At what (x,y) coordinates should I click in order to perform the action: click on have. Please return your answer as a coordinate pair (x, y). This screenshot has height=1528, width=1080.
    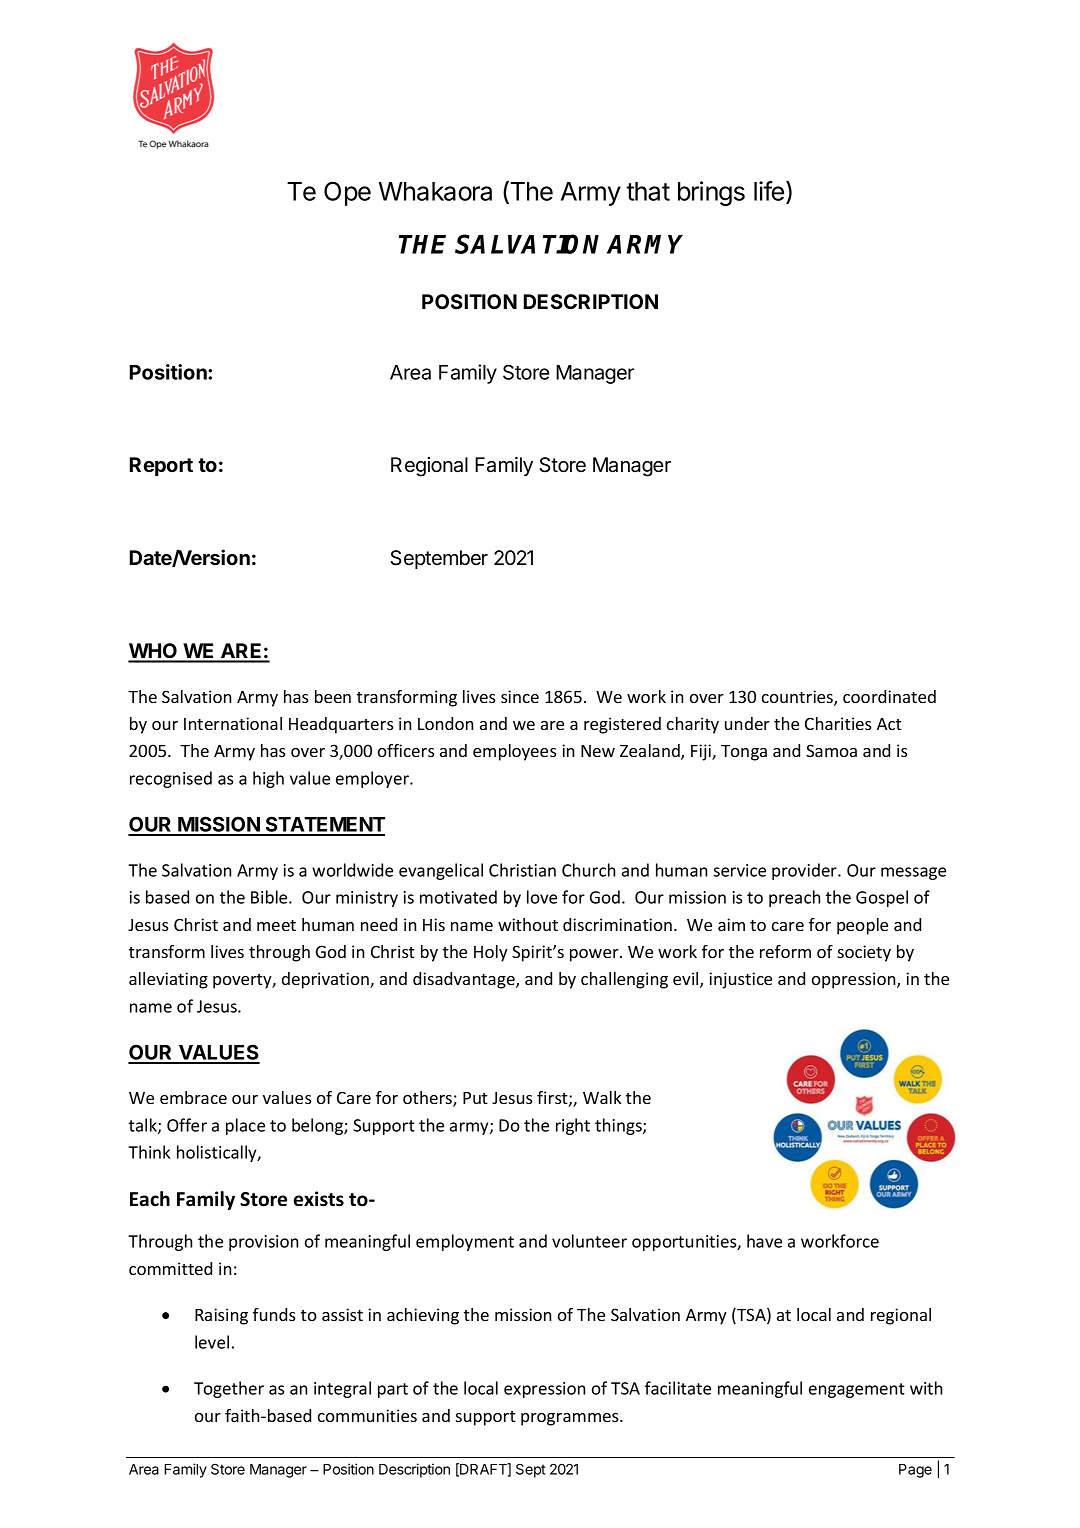
    Looking at the image, I should click on (764, 1241).
